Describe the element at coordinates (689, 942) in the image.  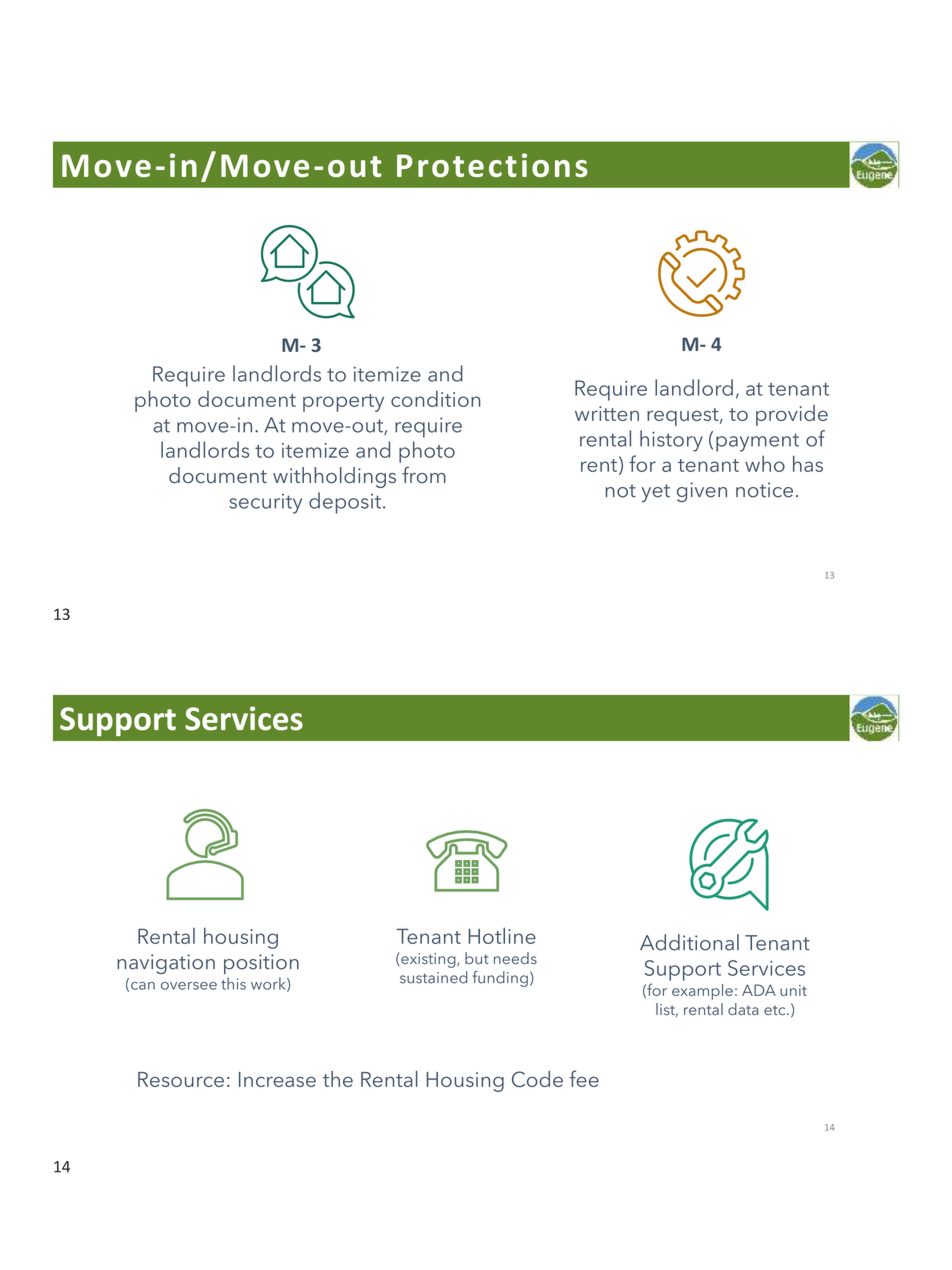
I see `Additional` at that location.
